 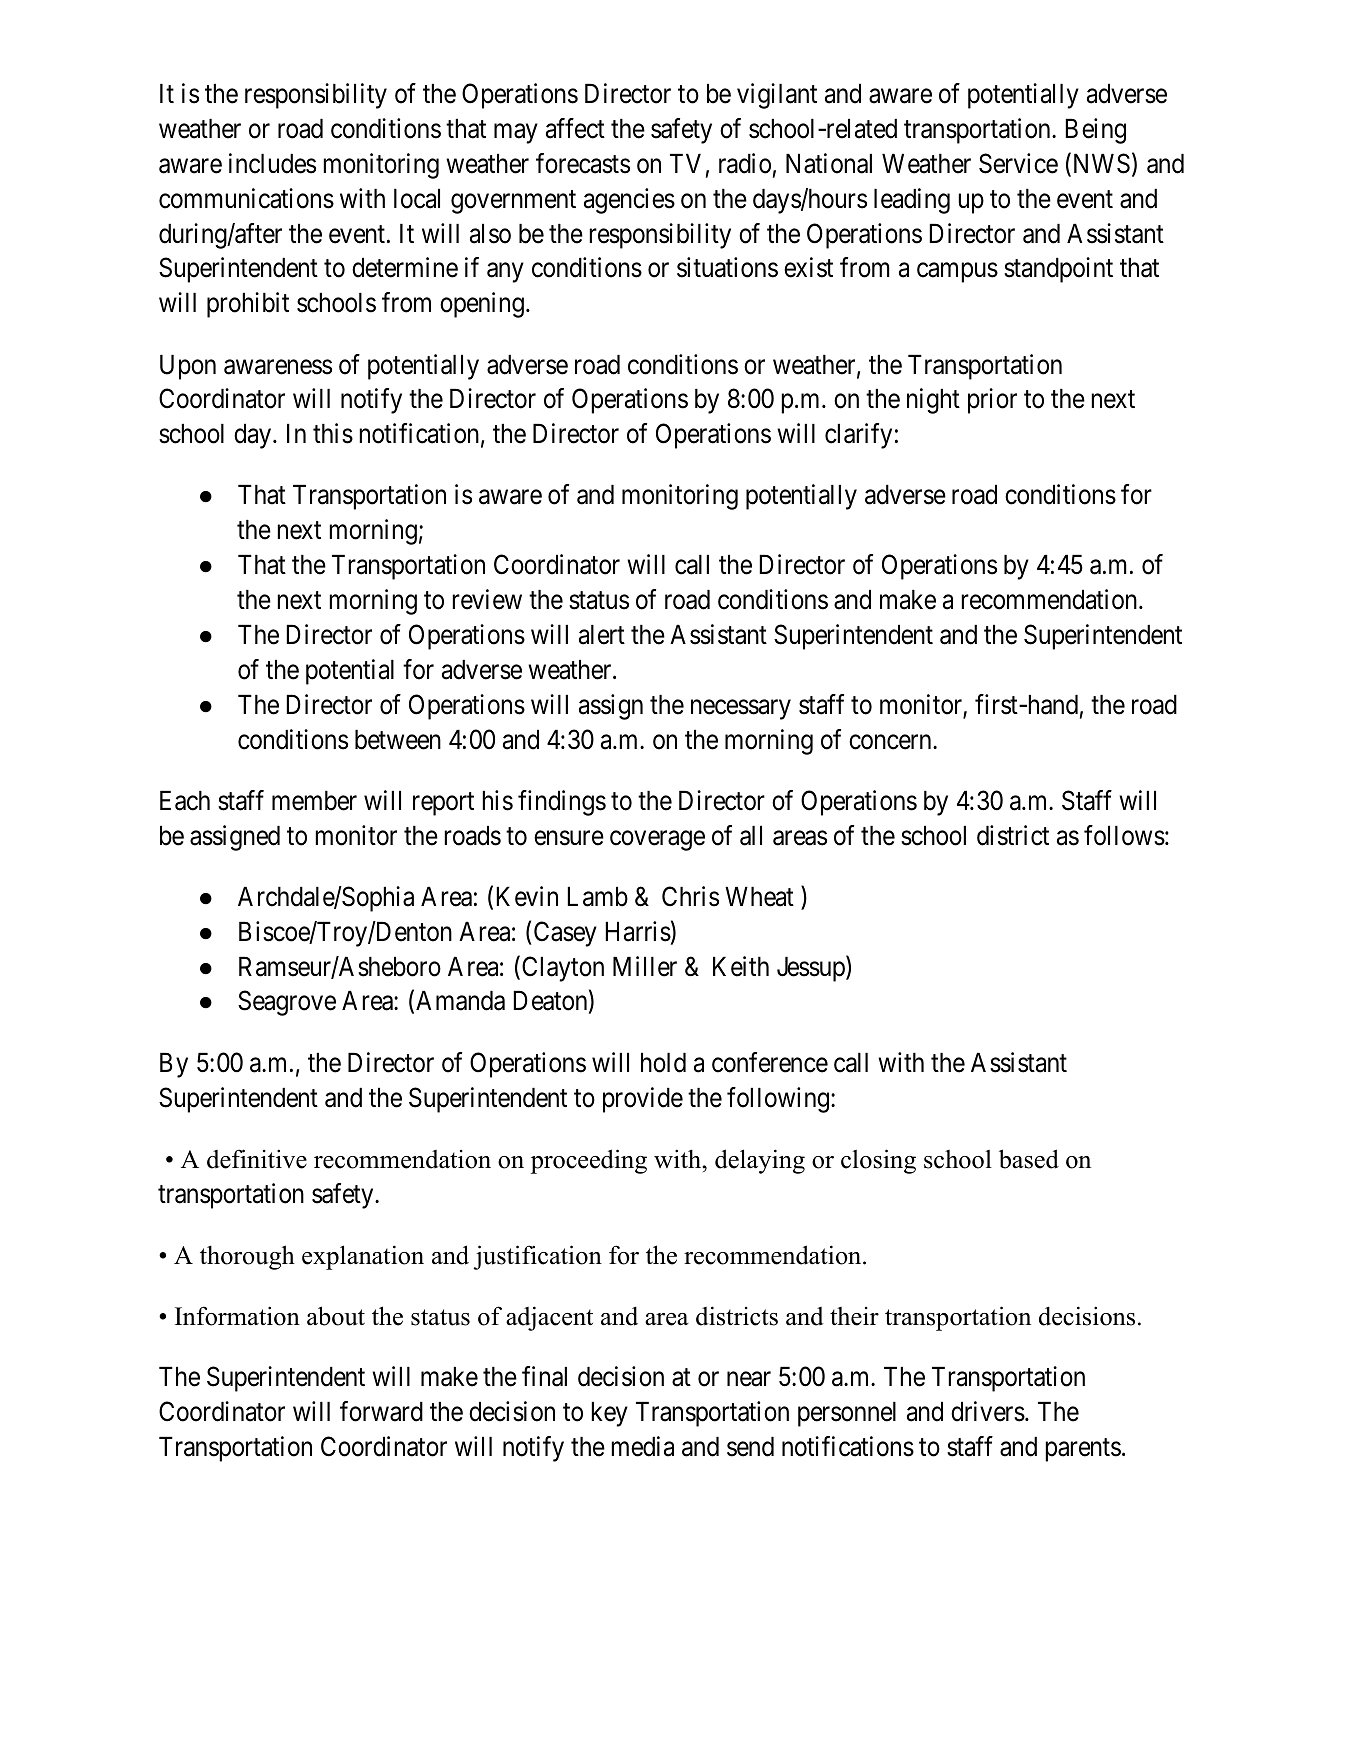 I want to click on Amanda, so click(x=460, y=1001).
